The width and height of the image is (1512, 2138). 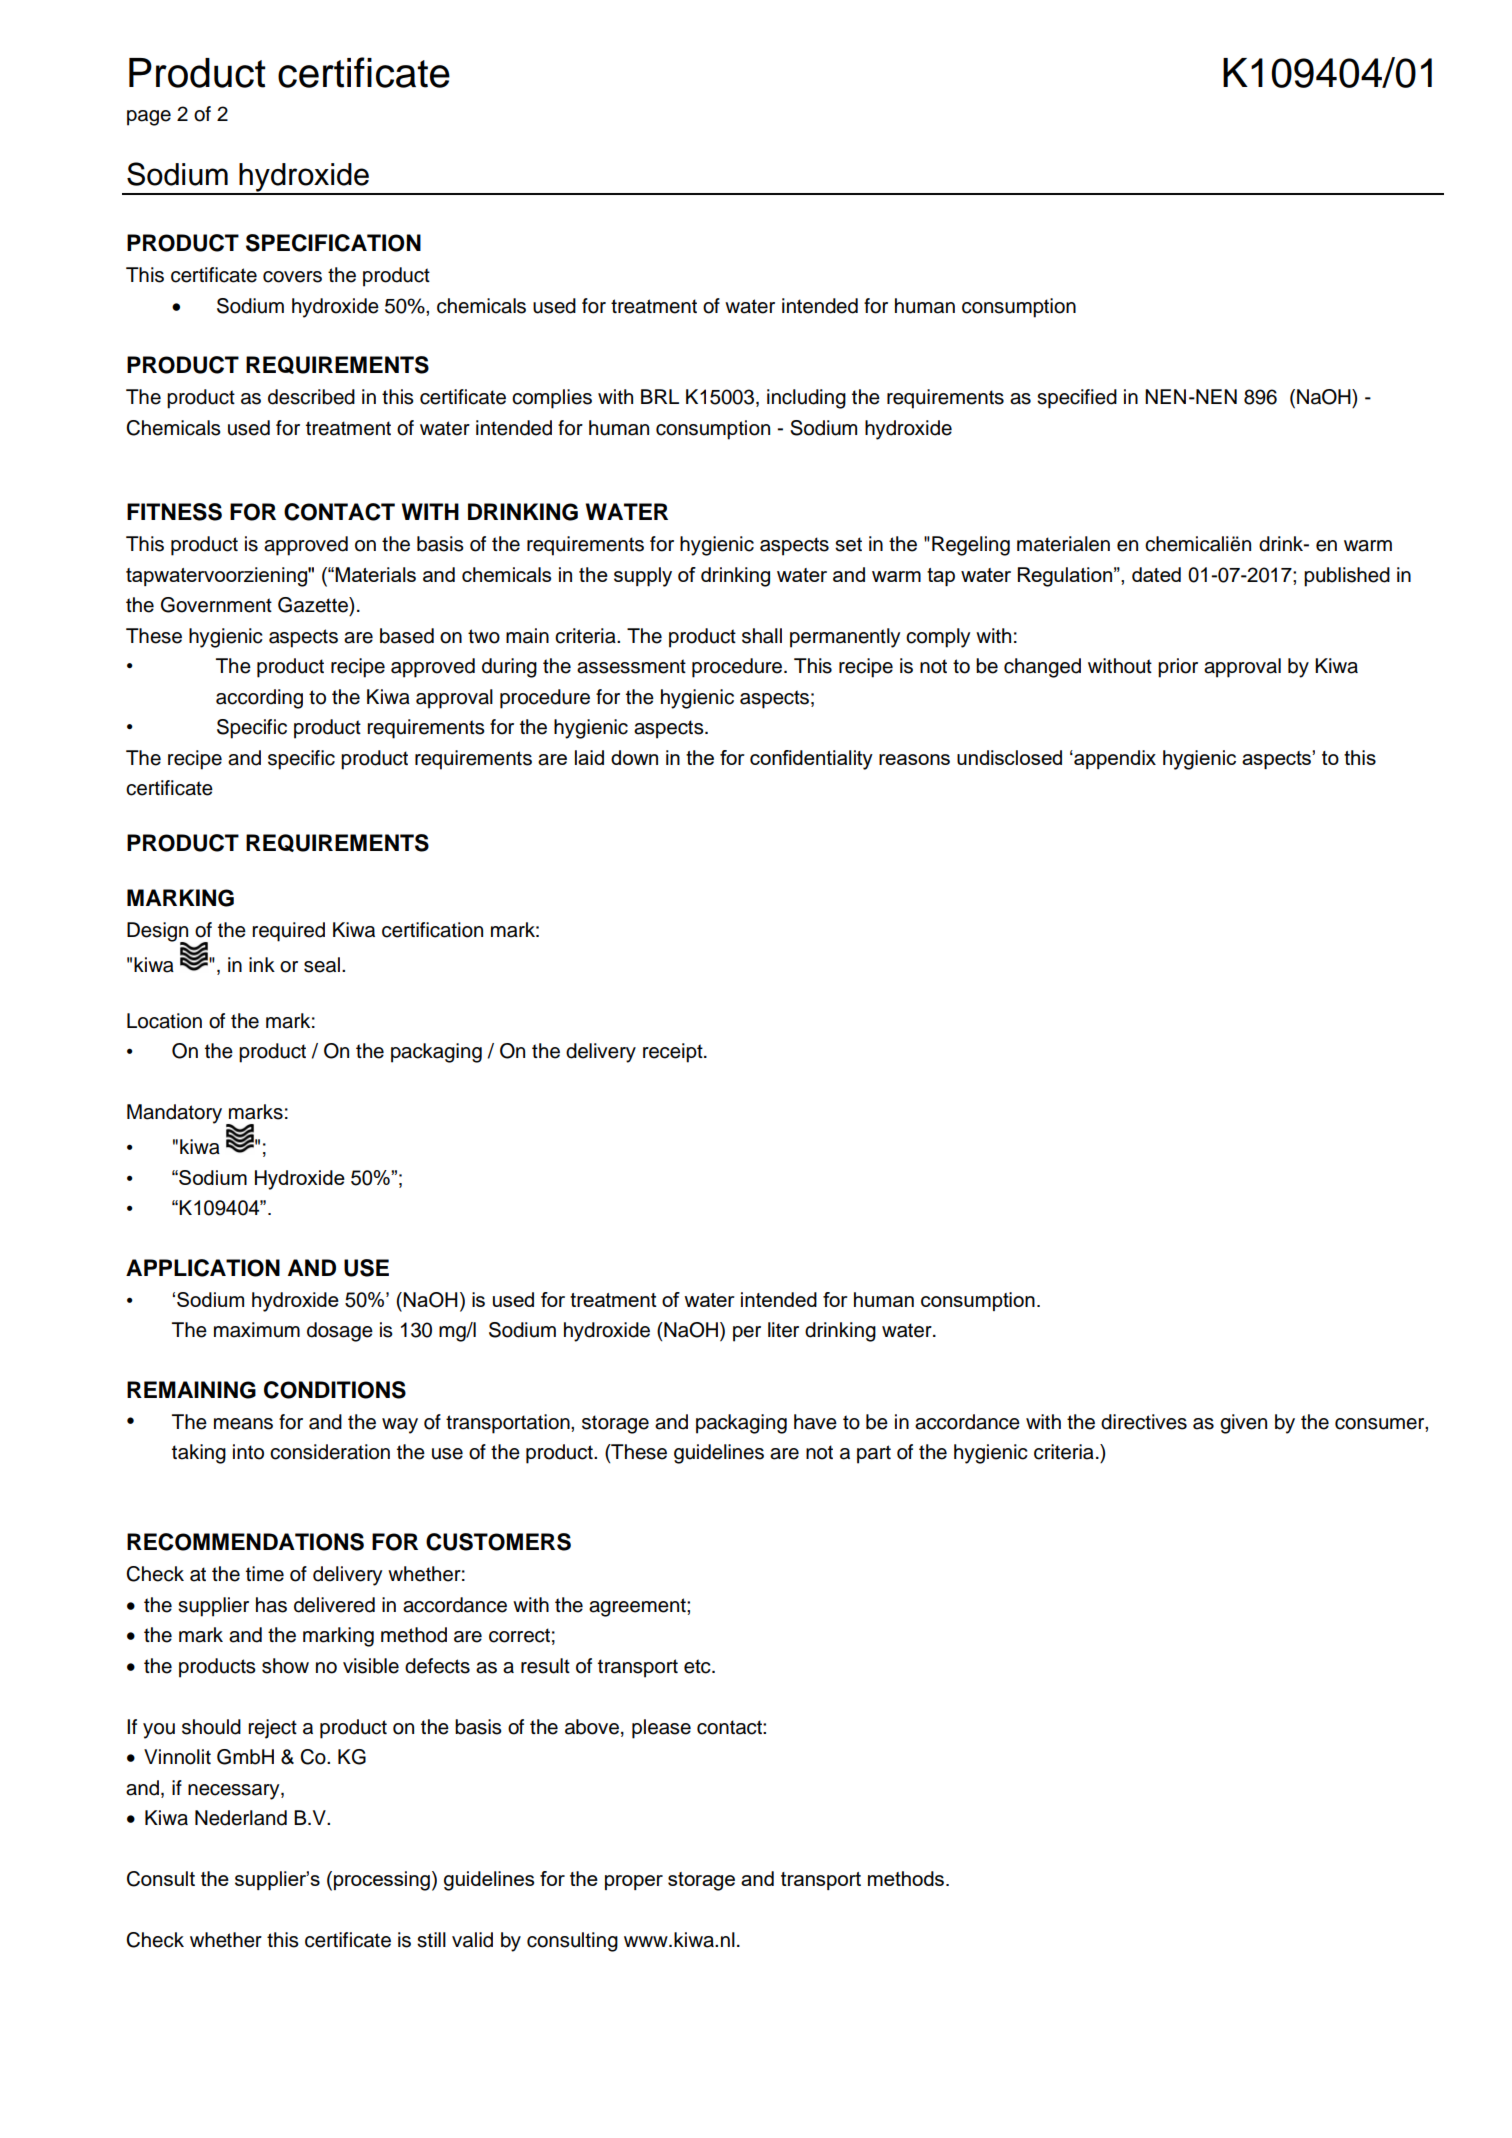 What do you see at coordinates (259, 699) in the image?
I see `according` at bounding box center [259, 699].
